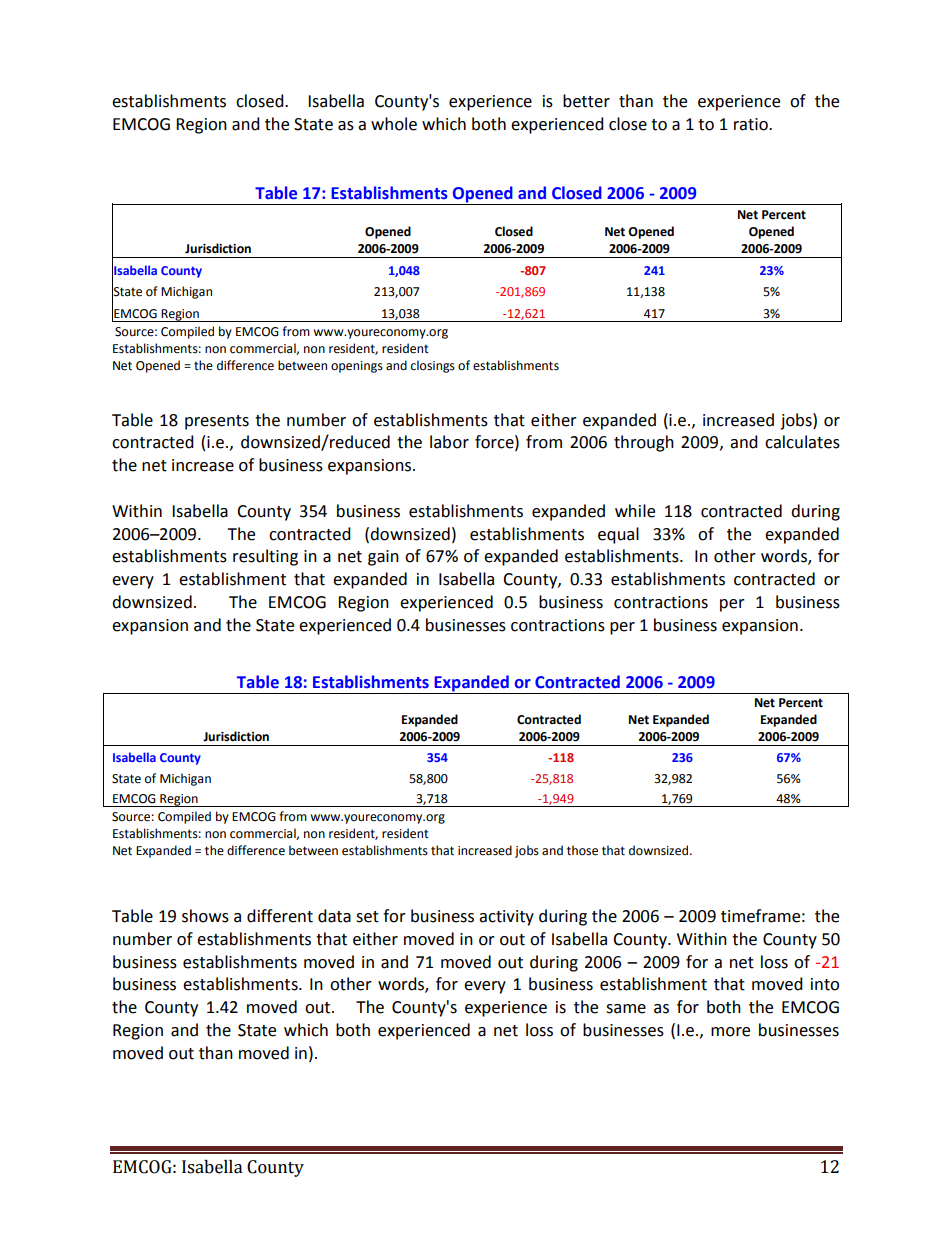 This page has height=1233, width=952. I want to click on different, so click(280, 916).
